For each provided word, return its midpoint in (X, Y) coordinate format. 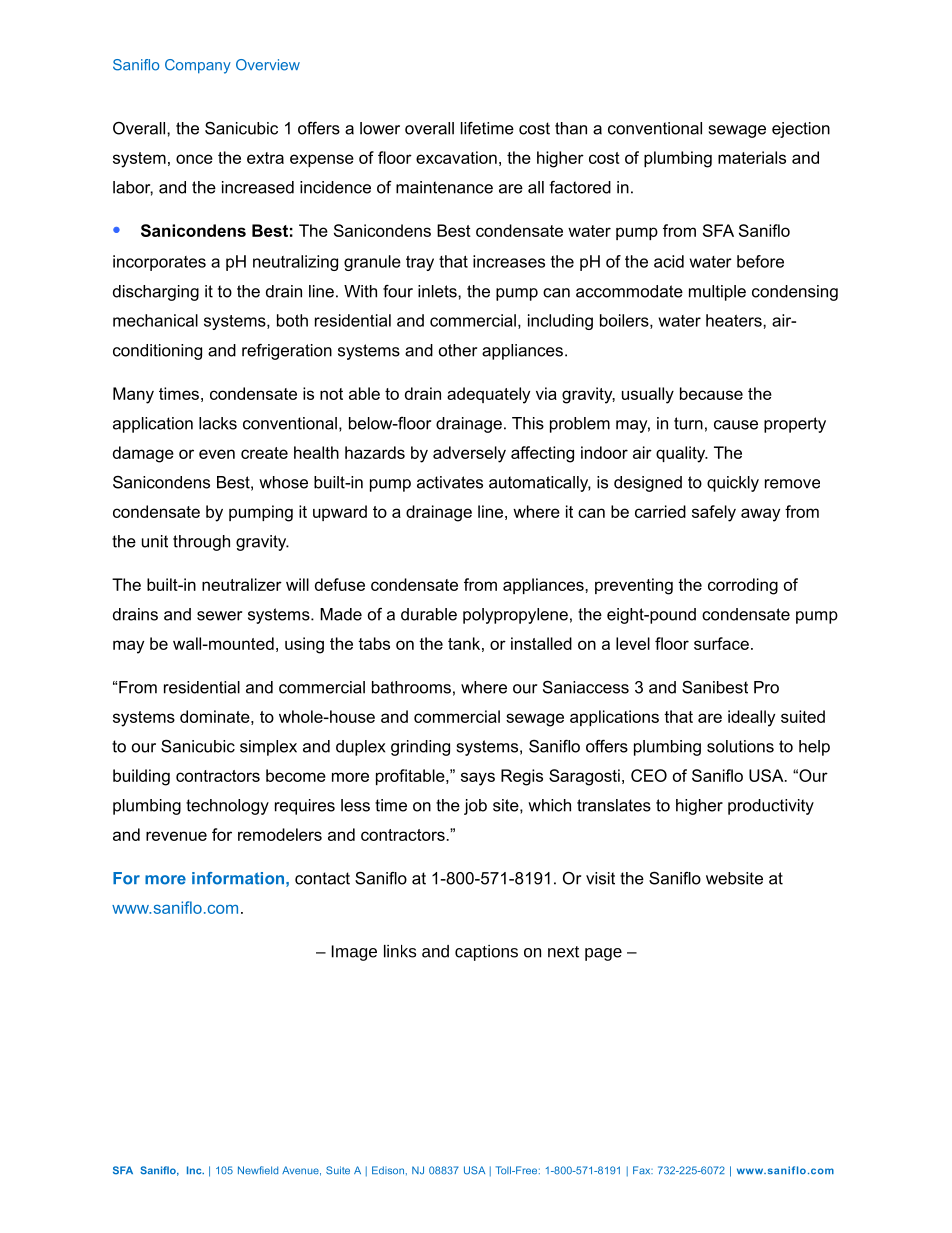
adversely (469, 454)
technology (227, 807)
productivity (771, 807)
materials (752, 157)
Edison (388, 1170)
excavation (456, 157)
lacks (218, 423)
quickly (733, 484)
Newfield (258, 1170)
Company (198, 66)
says (478, 779)
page (603, 954)
